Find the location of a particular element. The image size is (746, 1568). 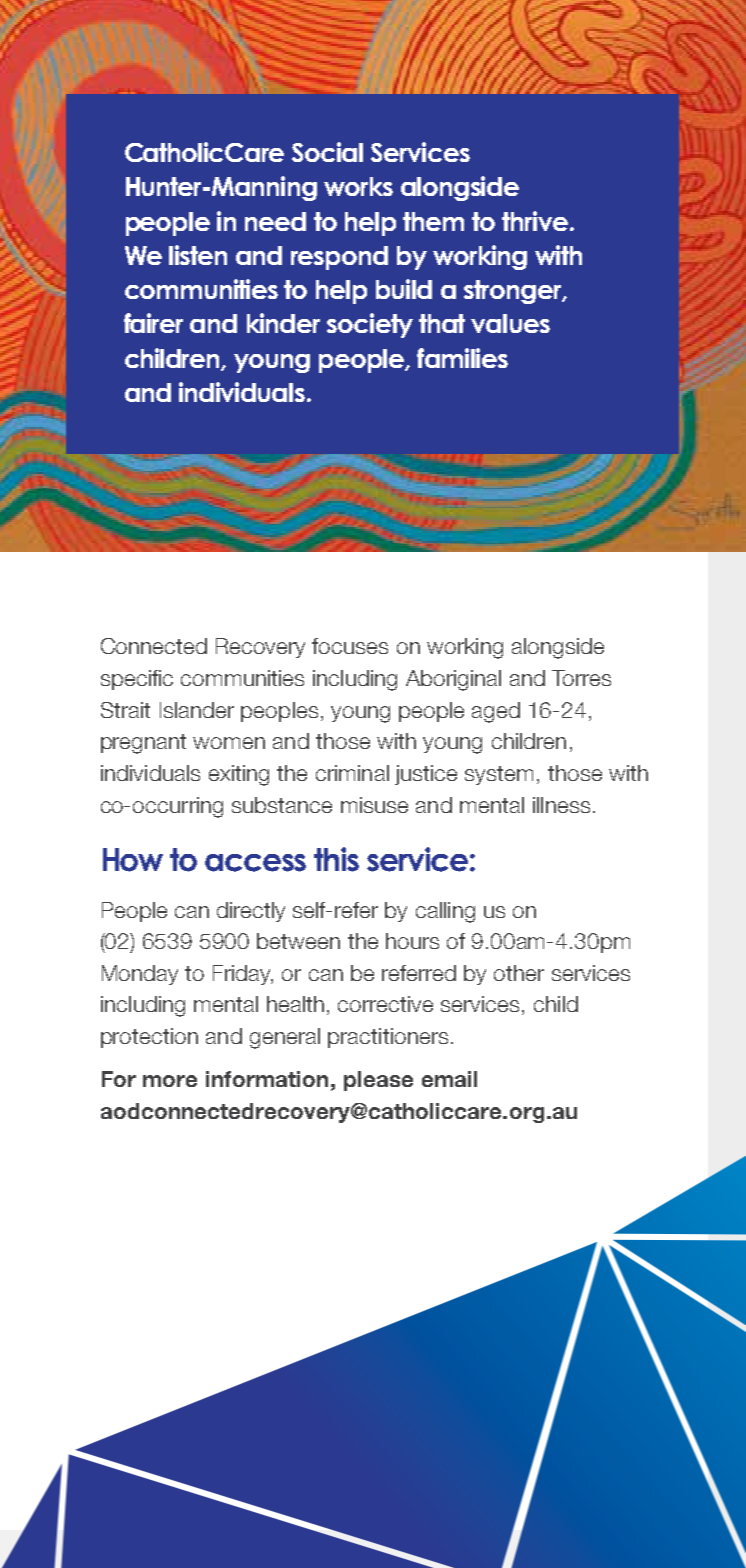

more is located at coordinates (170, 1081).
